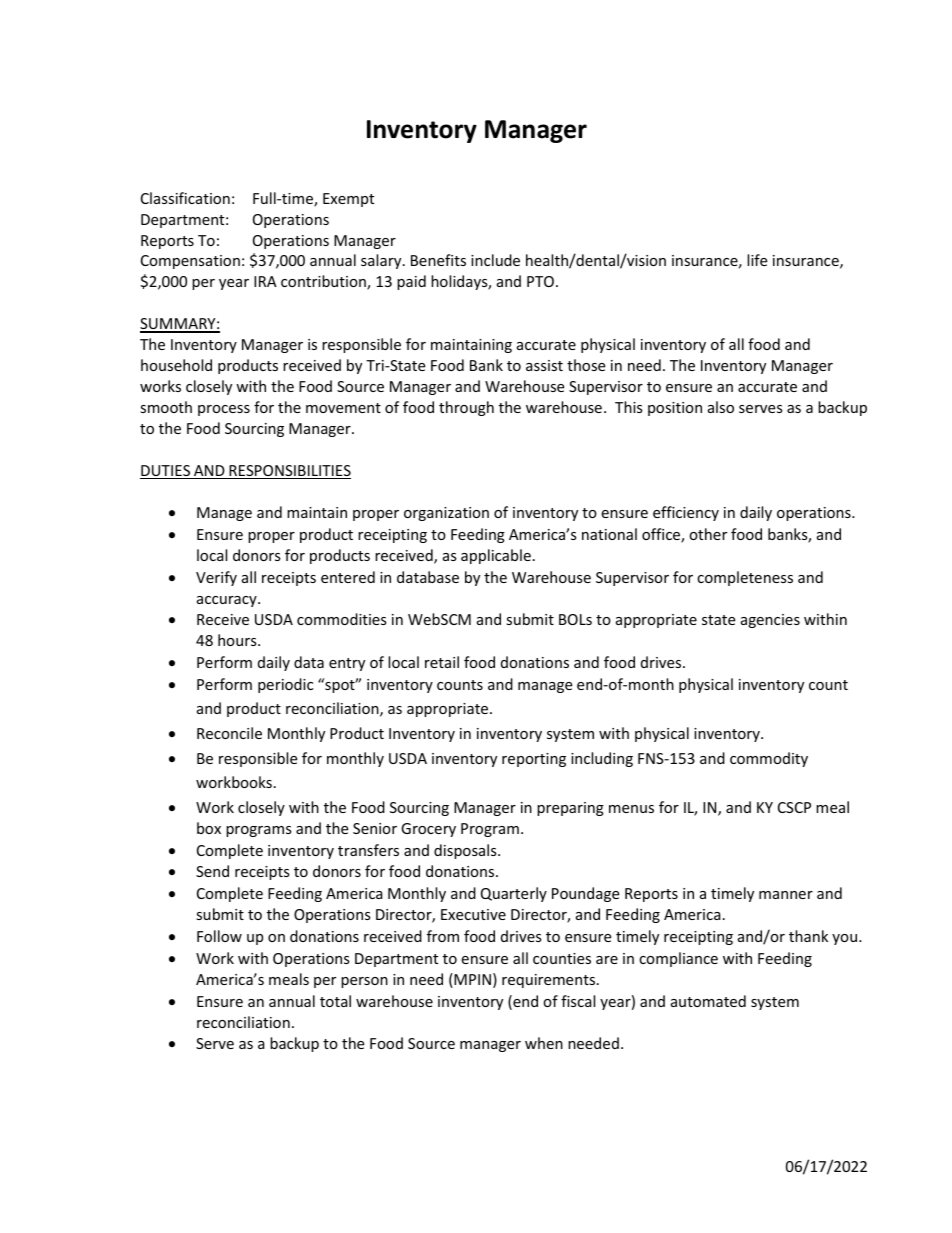  Describe the element at coordinates (544, 1043) in the document. I see `when` at that location.
